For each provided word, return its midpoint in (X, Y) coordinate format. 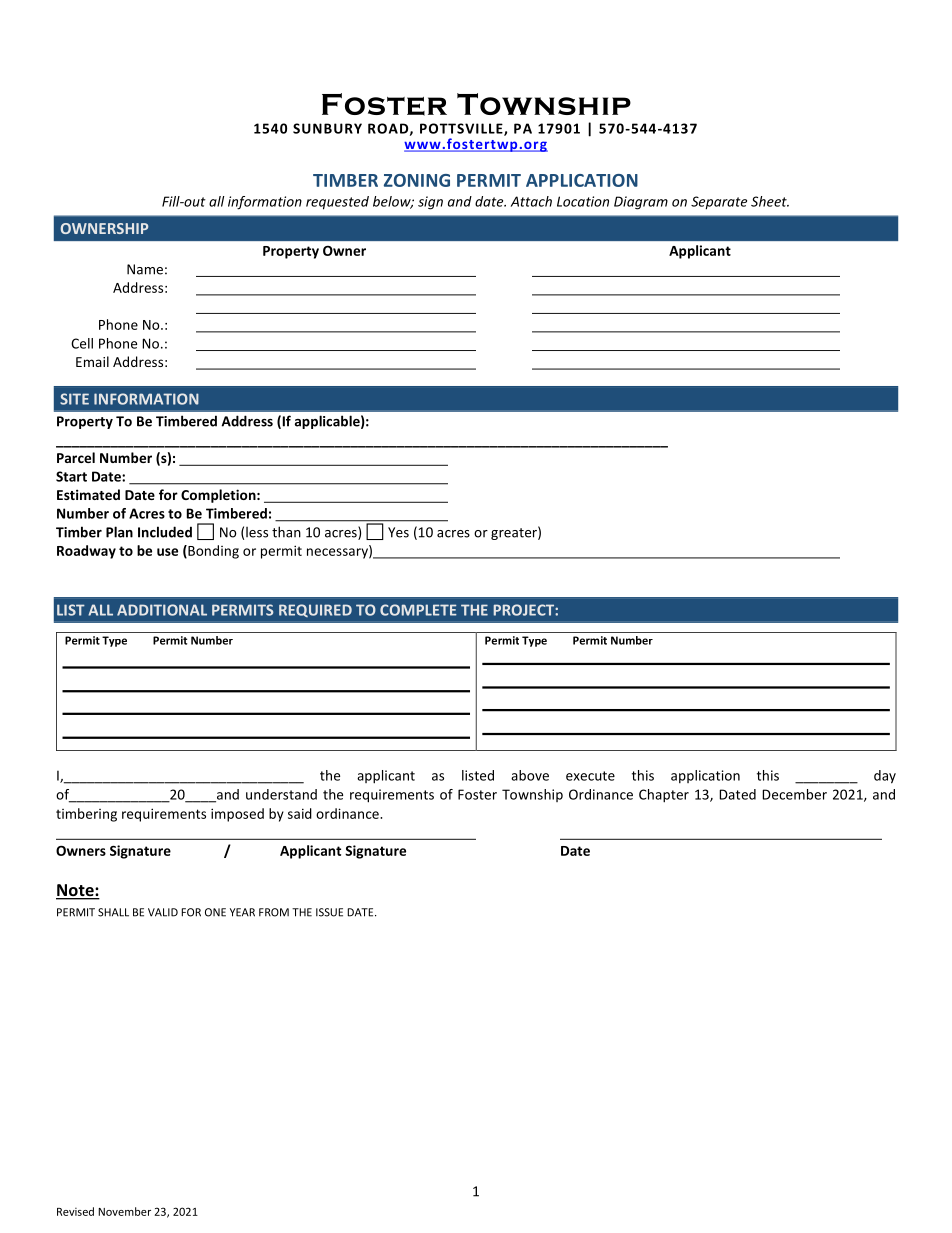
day (885, 777)
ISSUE (329, 912)
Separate (719, 203)
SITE (74, 399)
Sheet (770, 201)
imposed (237, 815)
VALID (163, 912)
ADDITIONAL (162, 610)
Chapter (664, 796)
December (794, 794)
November (124, 1211)
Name (145, 269)
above (530, 775)
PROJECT (525, 610)
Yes (398, 532)
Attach (531, 201)
